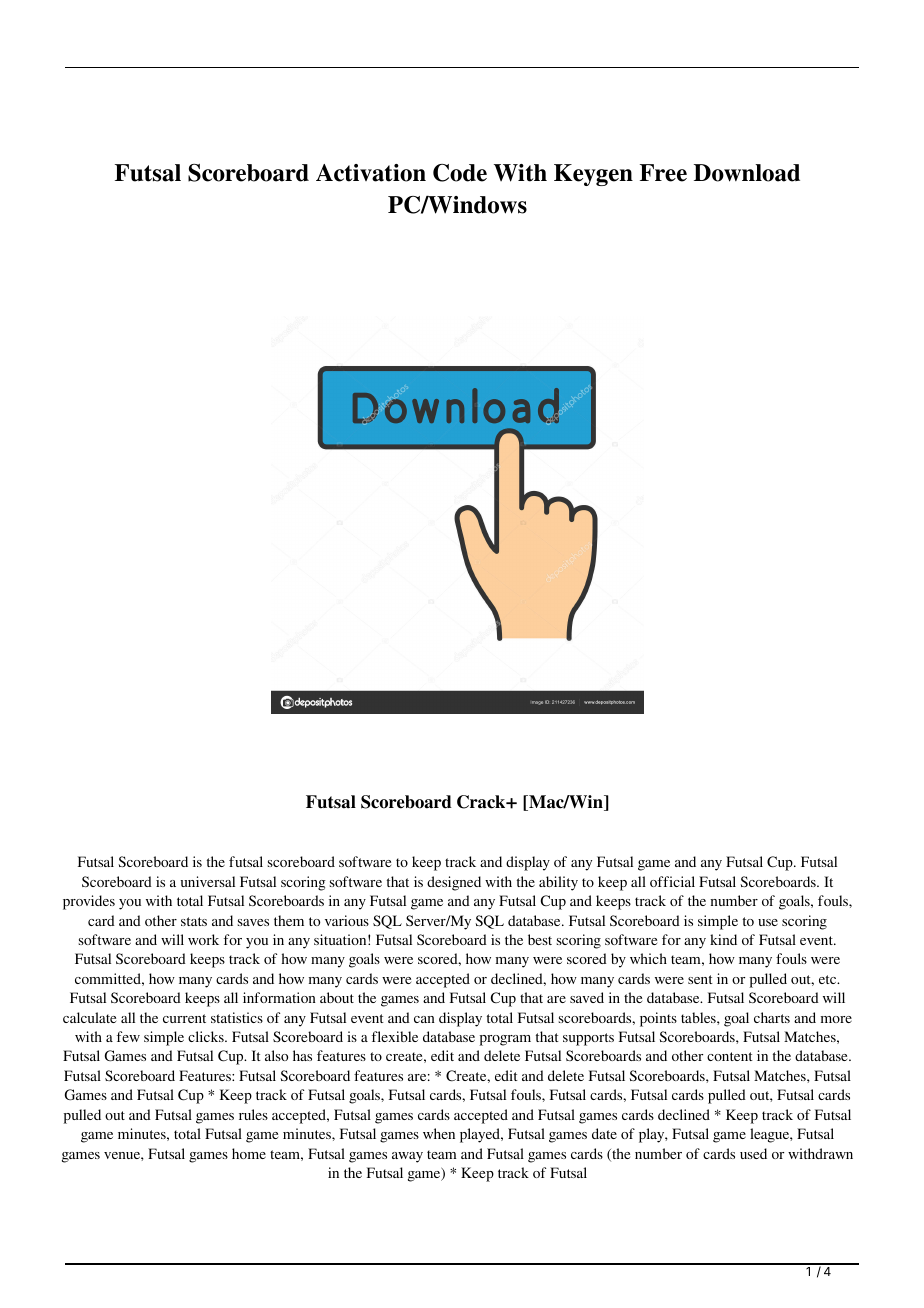 This page has height=1308, width=924. What do you see at coordinates (253, 1114) in the page?
I see `rules` at bounding box center [253, 1114].
